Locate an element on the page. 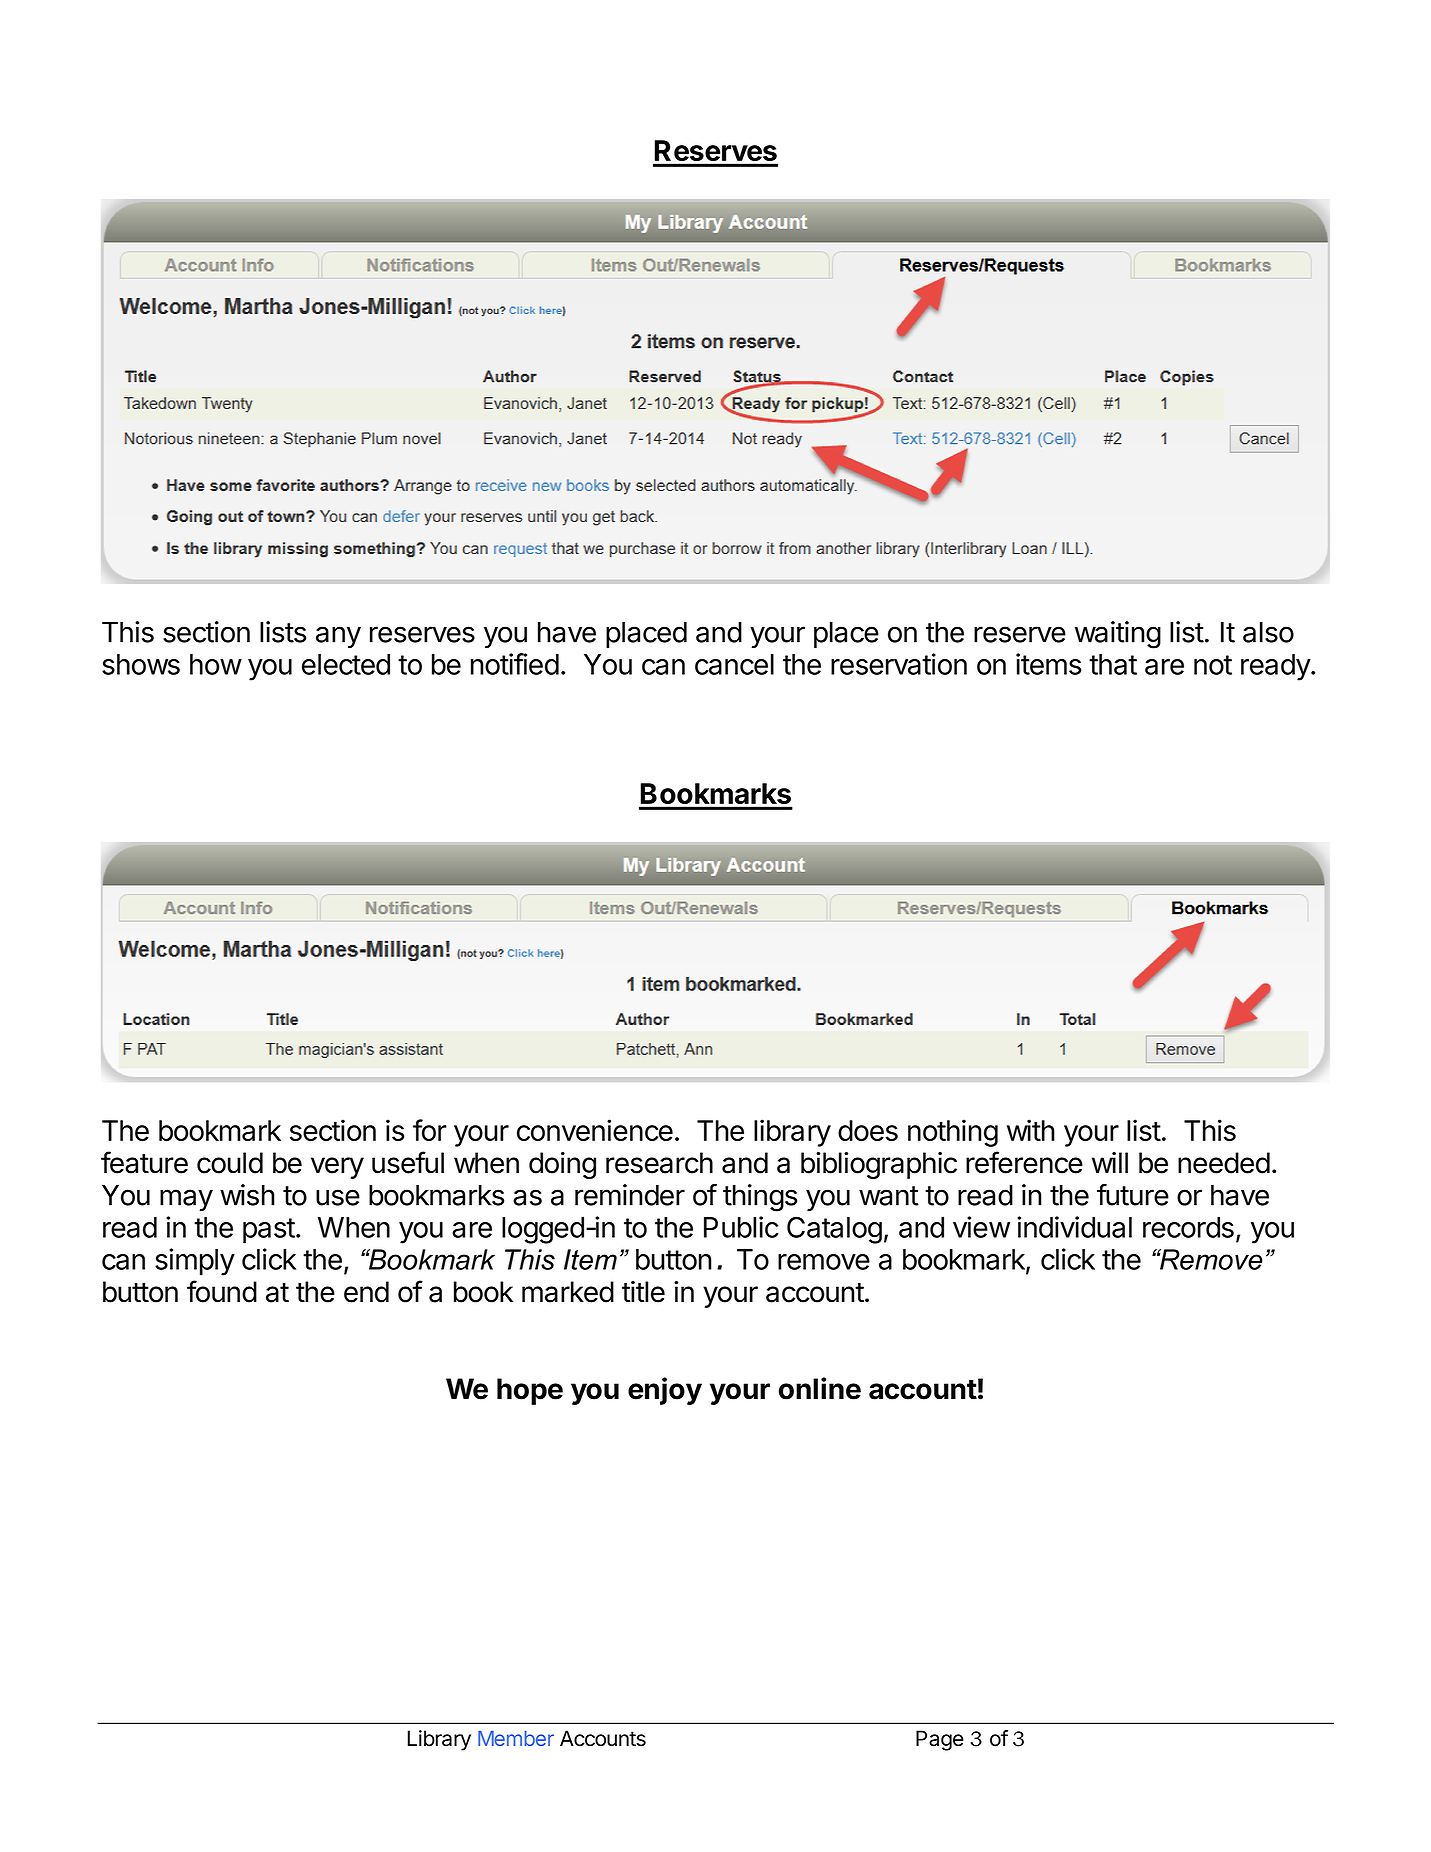 The image size is (1431, 1852). cancel is located at coordinates (734, 664).
